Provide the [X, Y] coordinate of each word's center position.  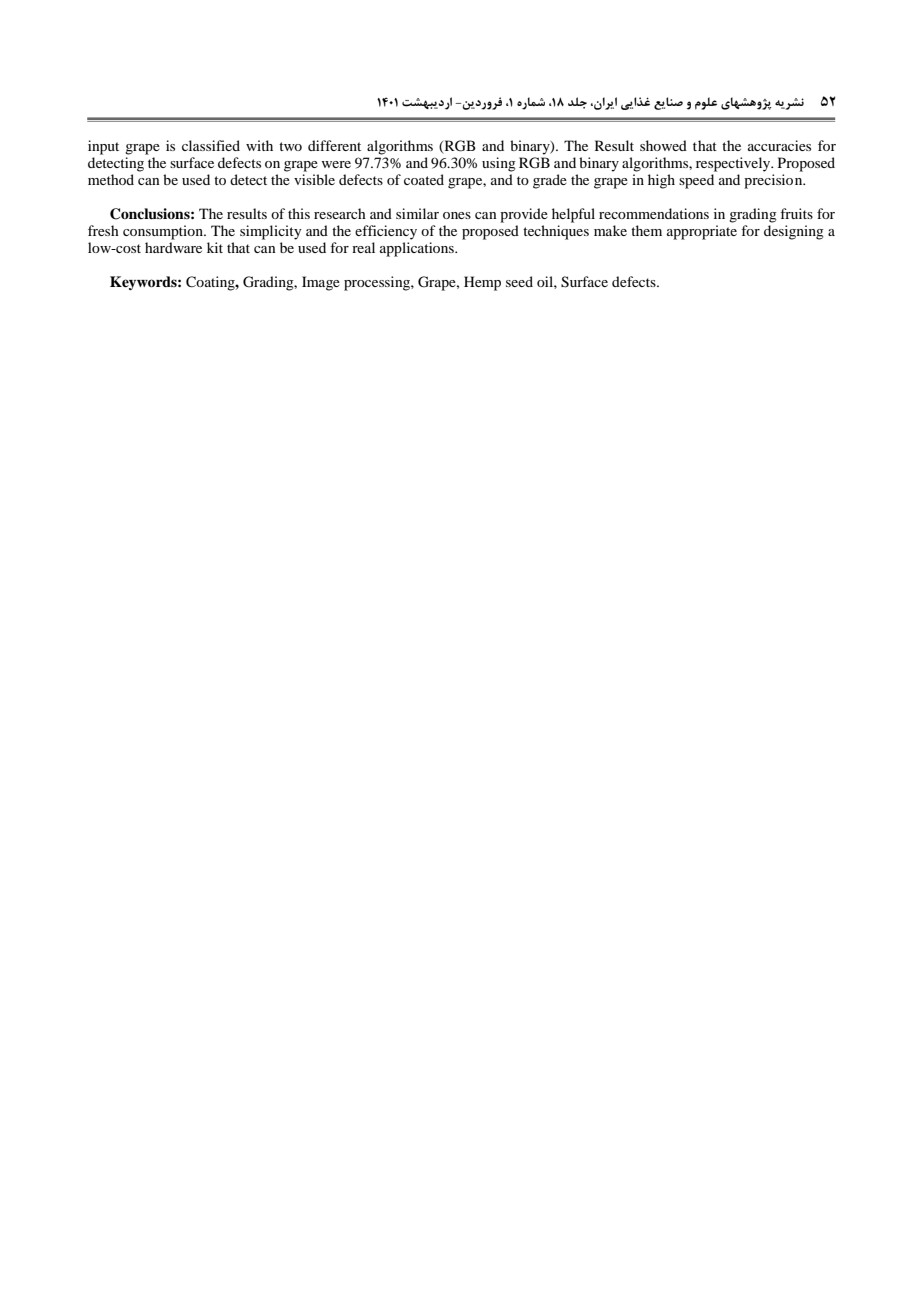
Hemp [482, 283]
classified [211, 145]
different [334, 145]
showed [663, 145]
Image [321, 283]
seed [519, 281]
